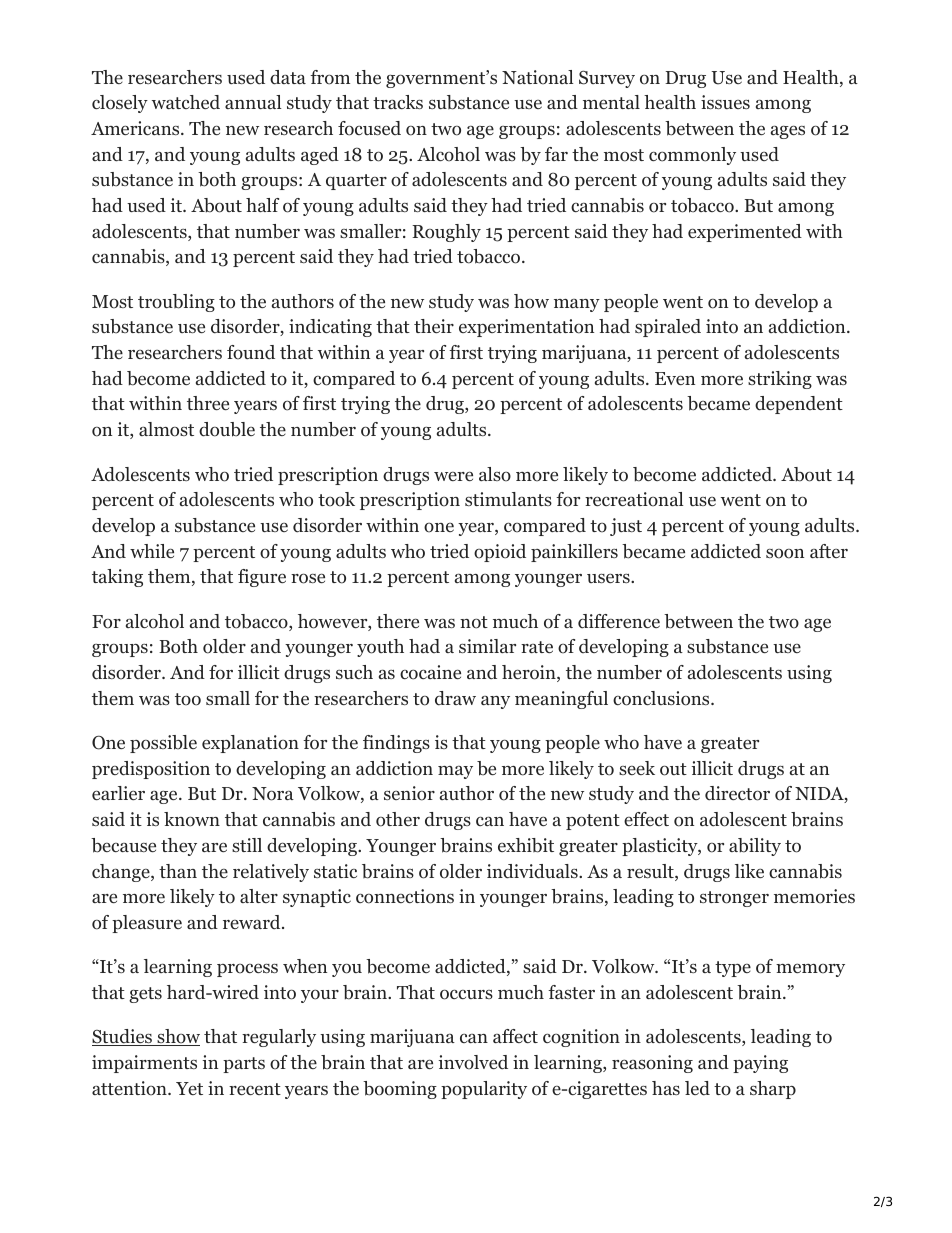  Describe the element at coordinates (434, 326) in the document. I see `their` at that location.
